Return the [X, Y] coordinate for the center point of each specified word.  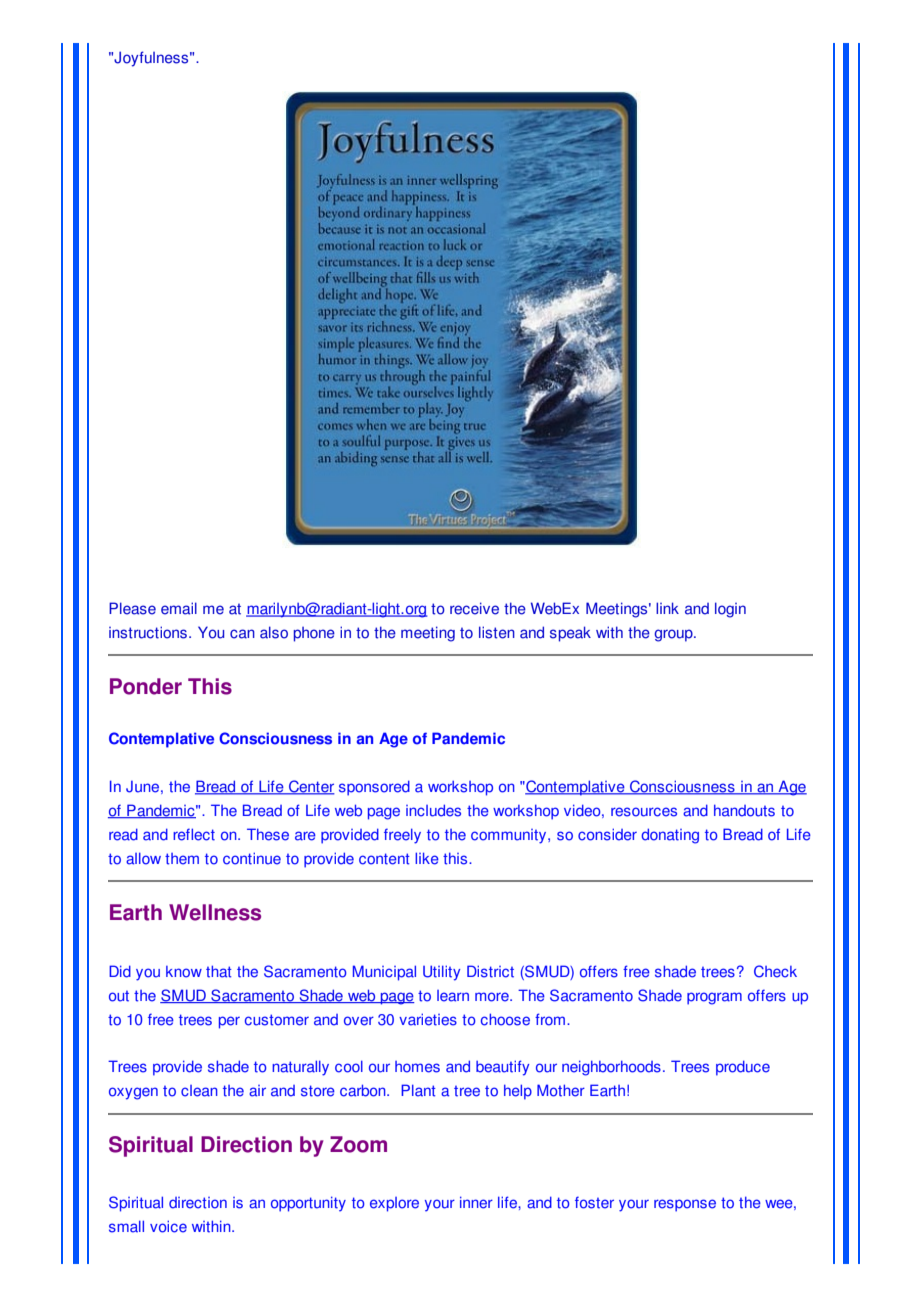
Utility [441, 973]
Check [775, 971]
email [179, 608]
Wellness [215, 912]
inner [476, 1202]
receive [474, 608]
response [685, 1205]
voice [168, 1226]
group [674, 635]
